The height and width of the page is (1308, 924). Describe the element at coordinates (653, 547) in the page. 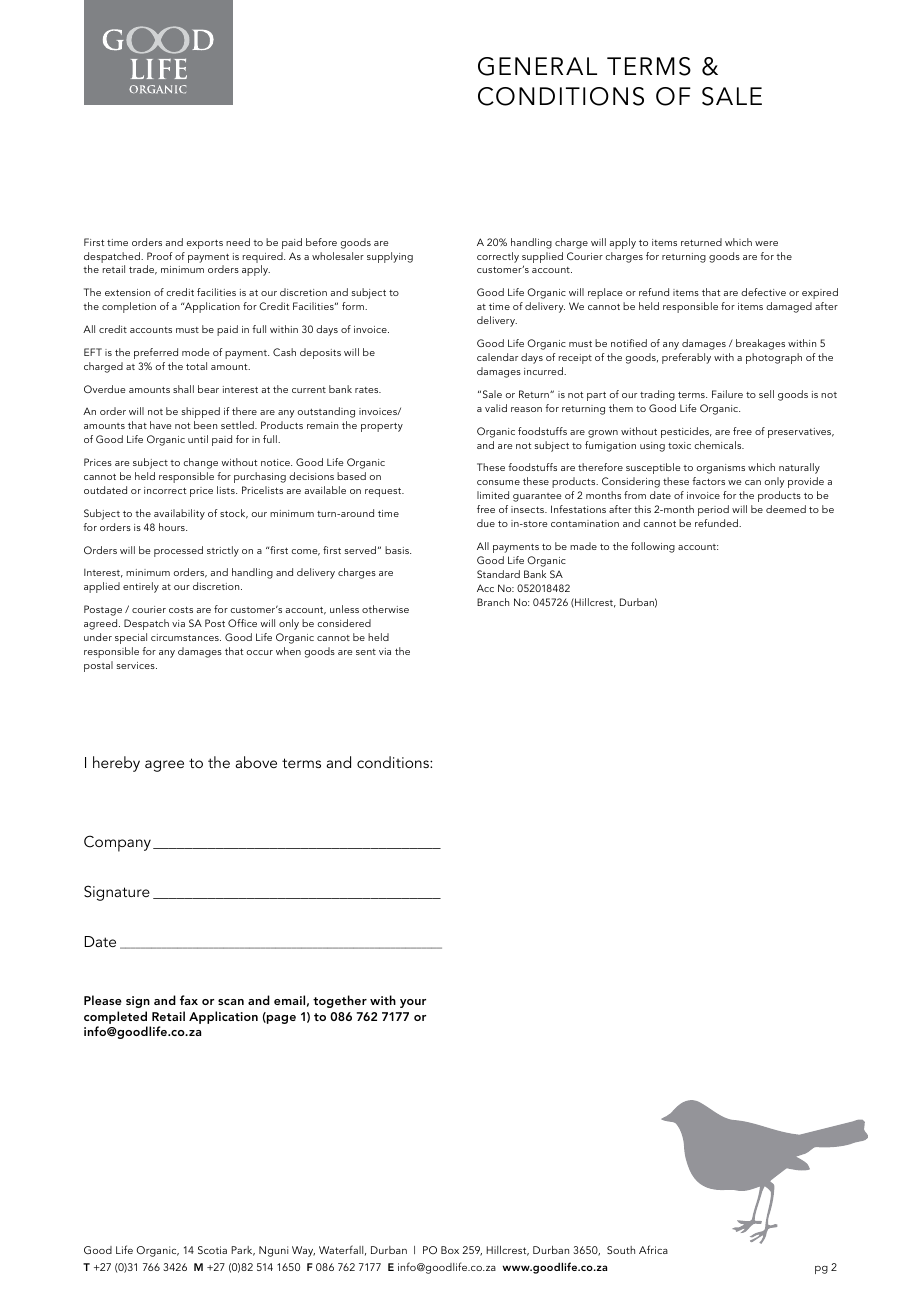

I see `following` at that location.
